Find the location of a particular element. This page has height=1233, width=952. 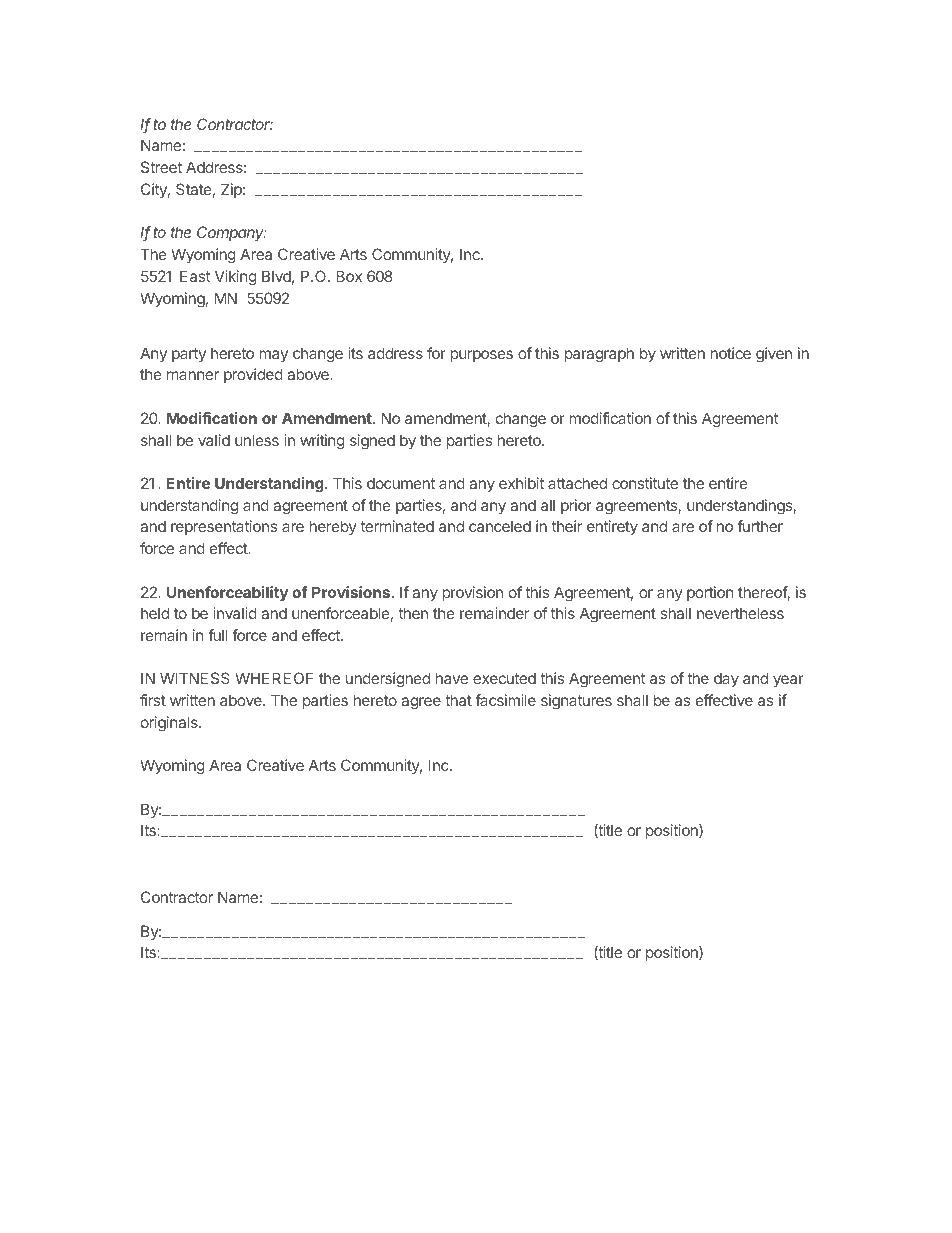

day is located at coordinates (726, 679).
